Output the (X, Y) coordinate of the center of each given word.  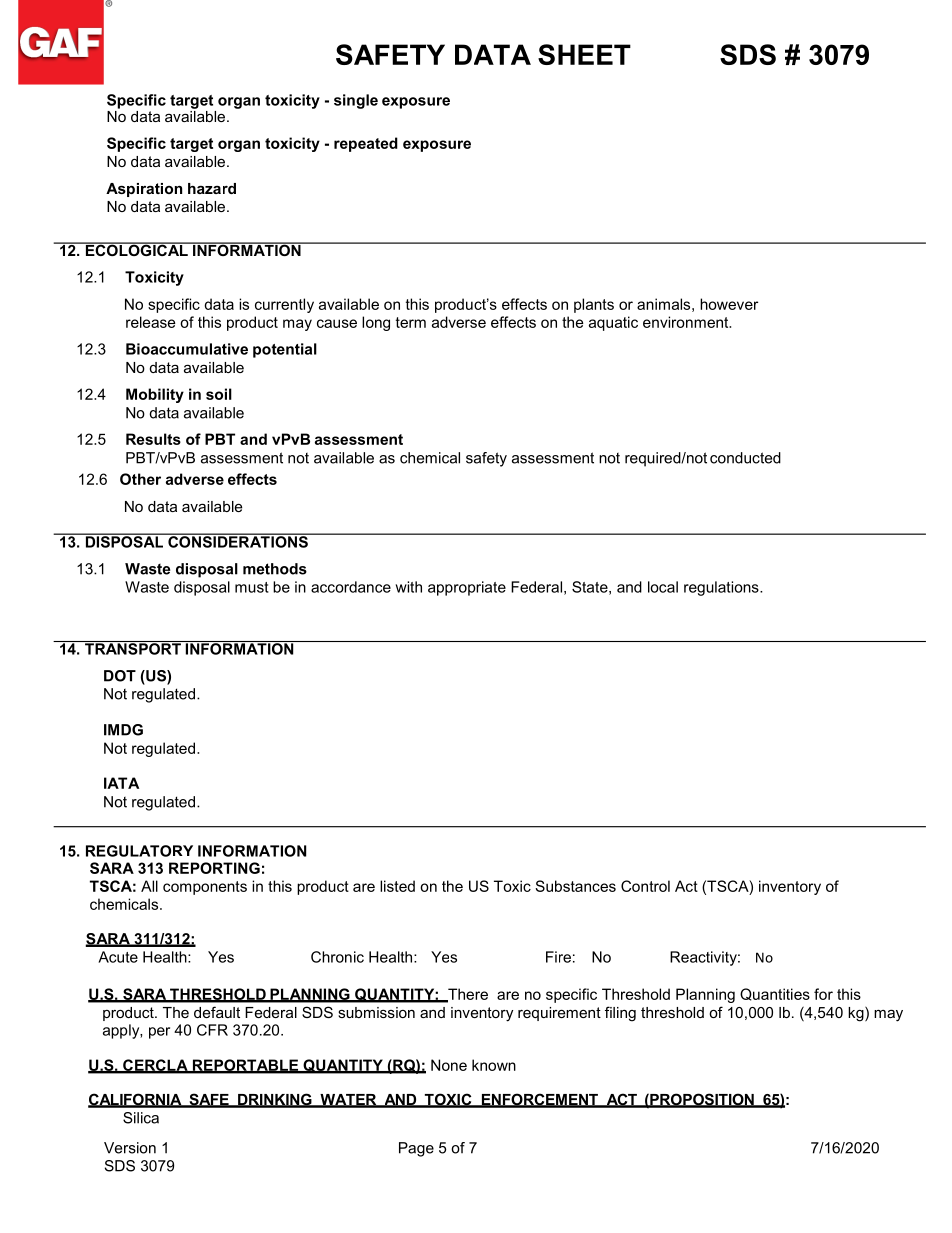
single (356, 101)
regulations (722, 588)
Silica (141, 1118)
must (252, 587)
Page (416, 1149)
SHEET (584, 54)
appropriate (467, 588)
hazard (212, 188)
